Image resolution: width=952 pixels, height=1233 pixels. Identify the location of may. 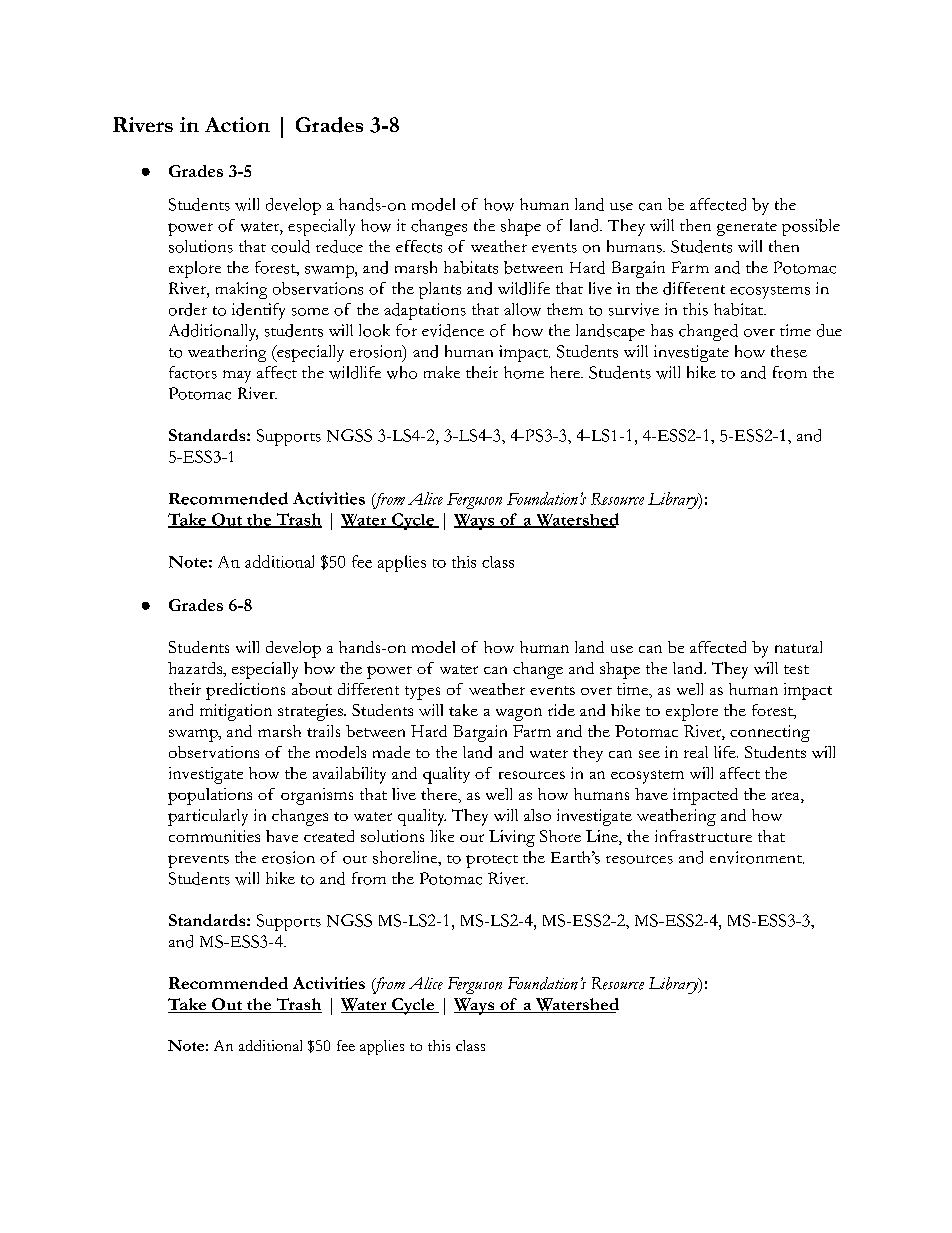
(237, 376).
